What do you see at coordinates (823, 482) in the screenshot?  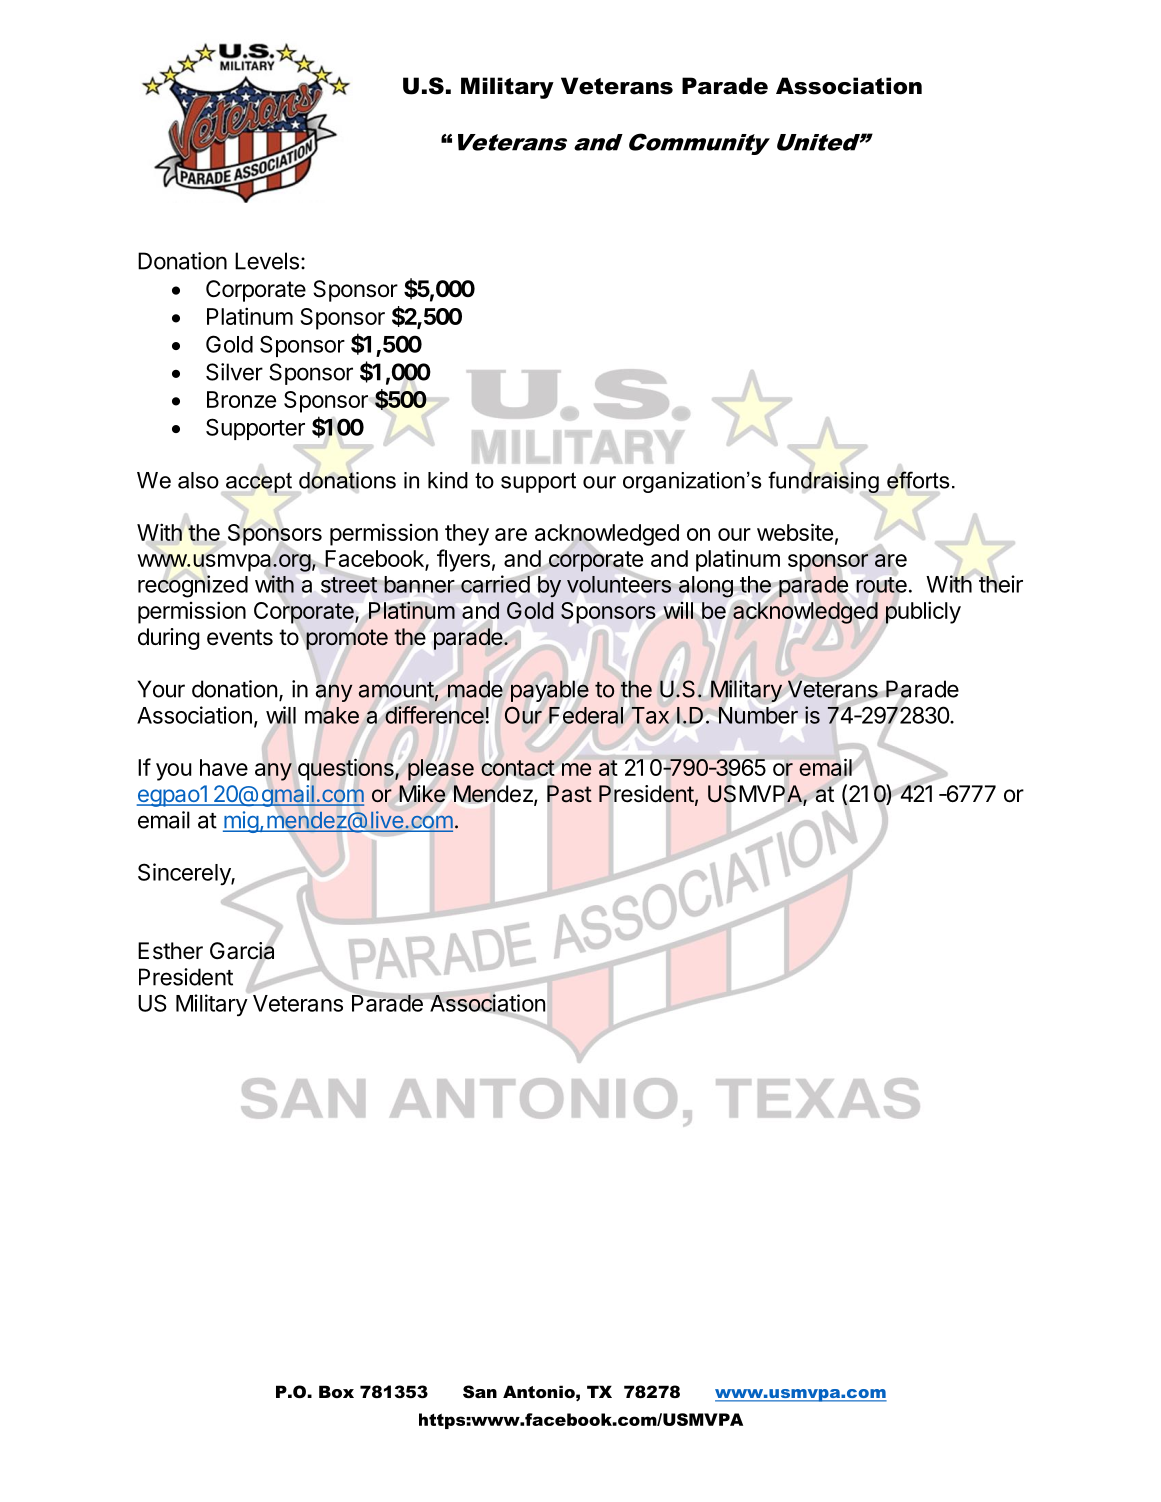 I see `fundraising` at bounding box center [823, 482].
